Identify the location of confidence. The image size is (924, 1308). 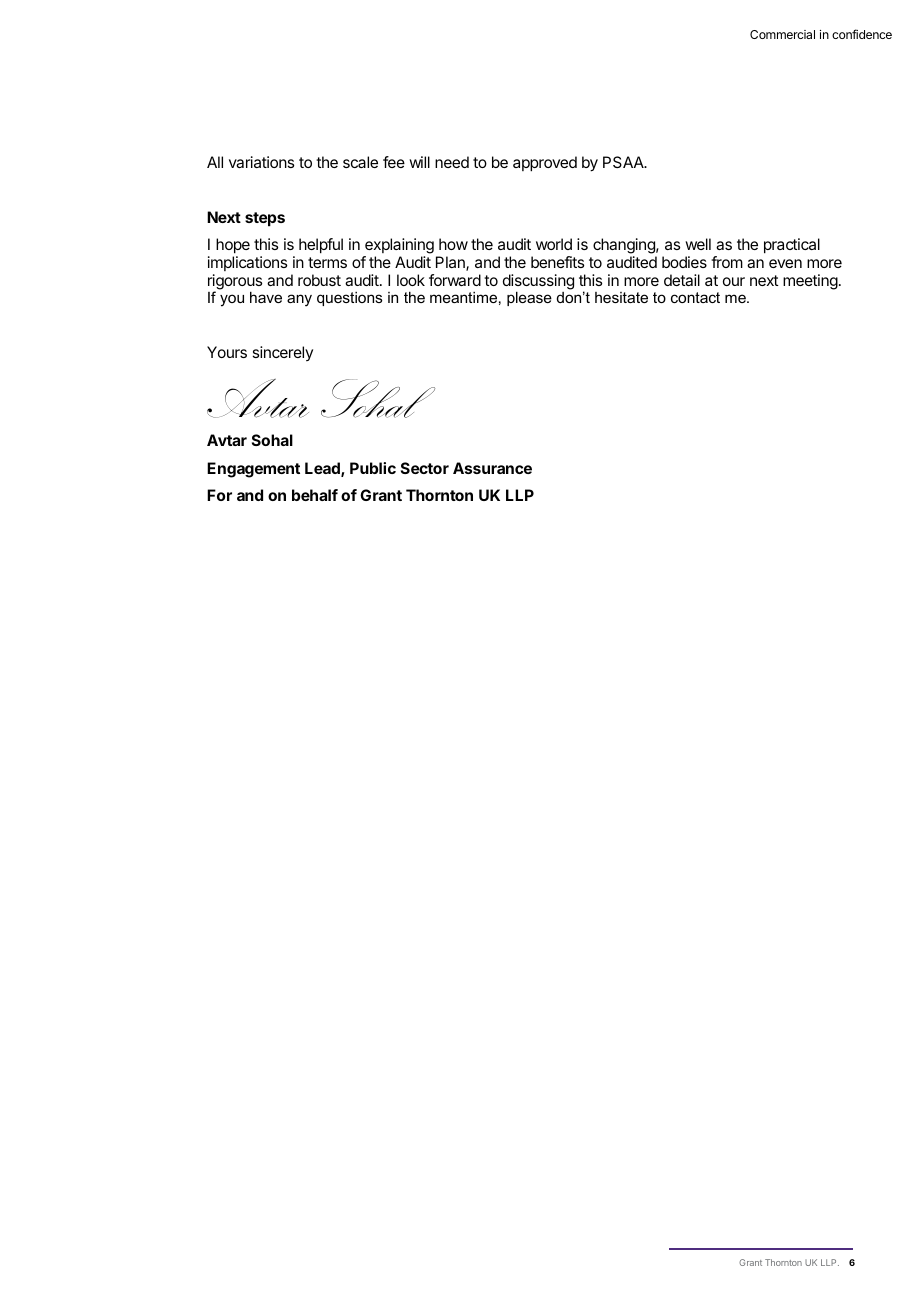
(862, 34).
